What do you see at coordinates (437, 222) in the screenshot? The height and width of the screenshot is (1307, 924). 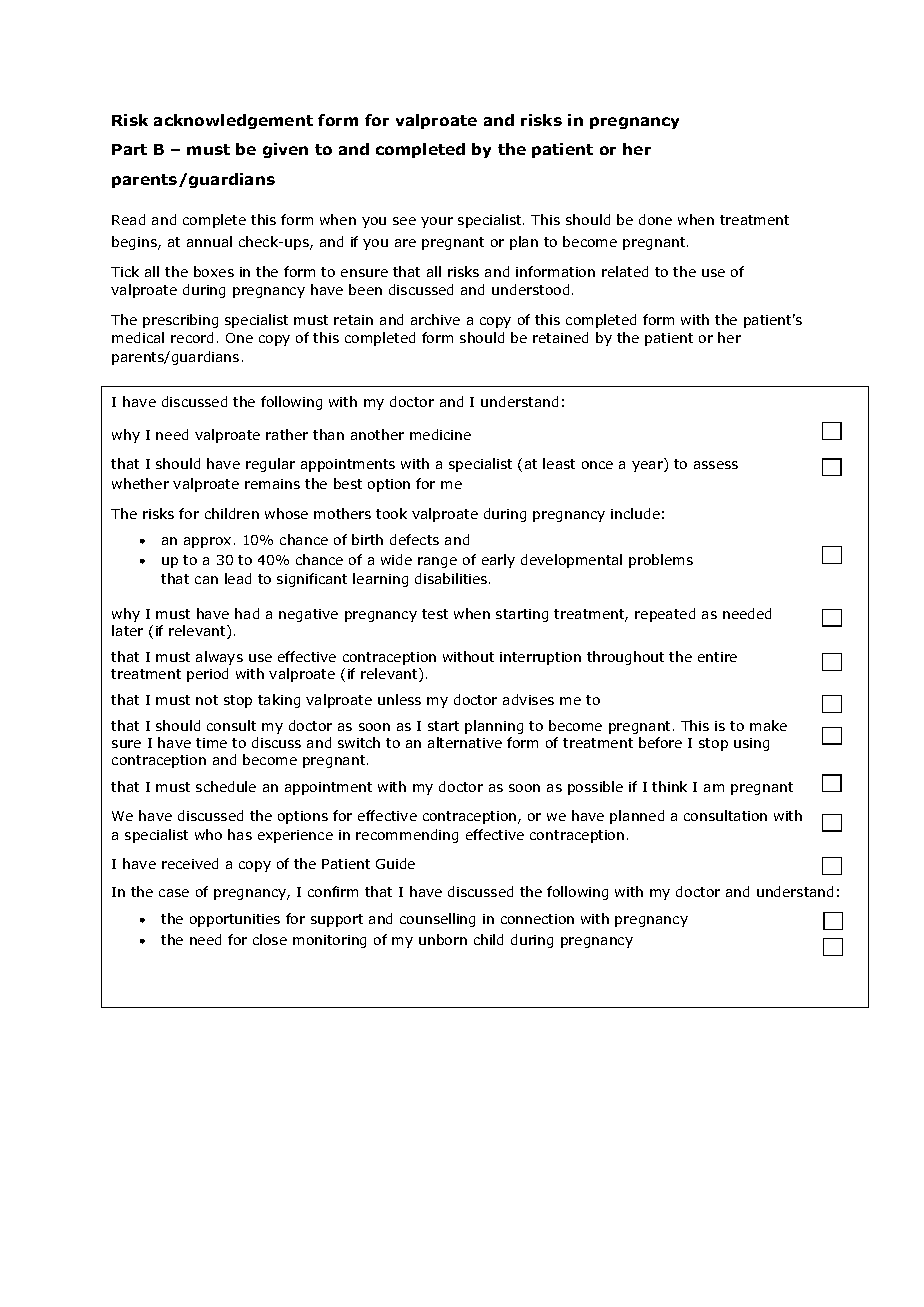 I see `your` at bounding box center [437, 222].
